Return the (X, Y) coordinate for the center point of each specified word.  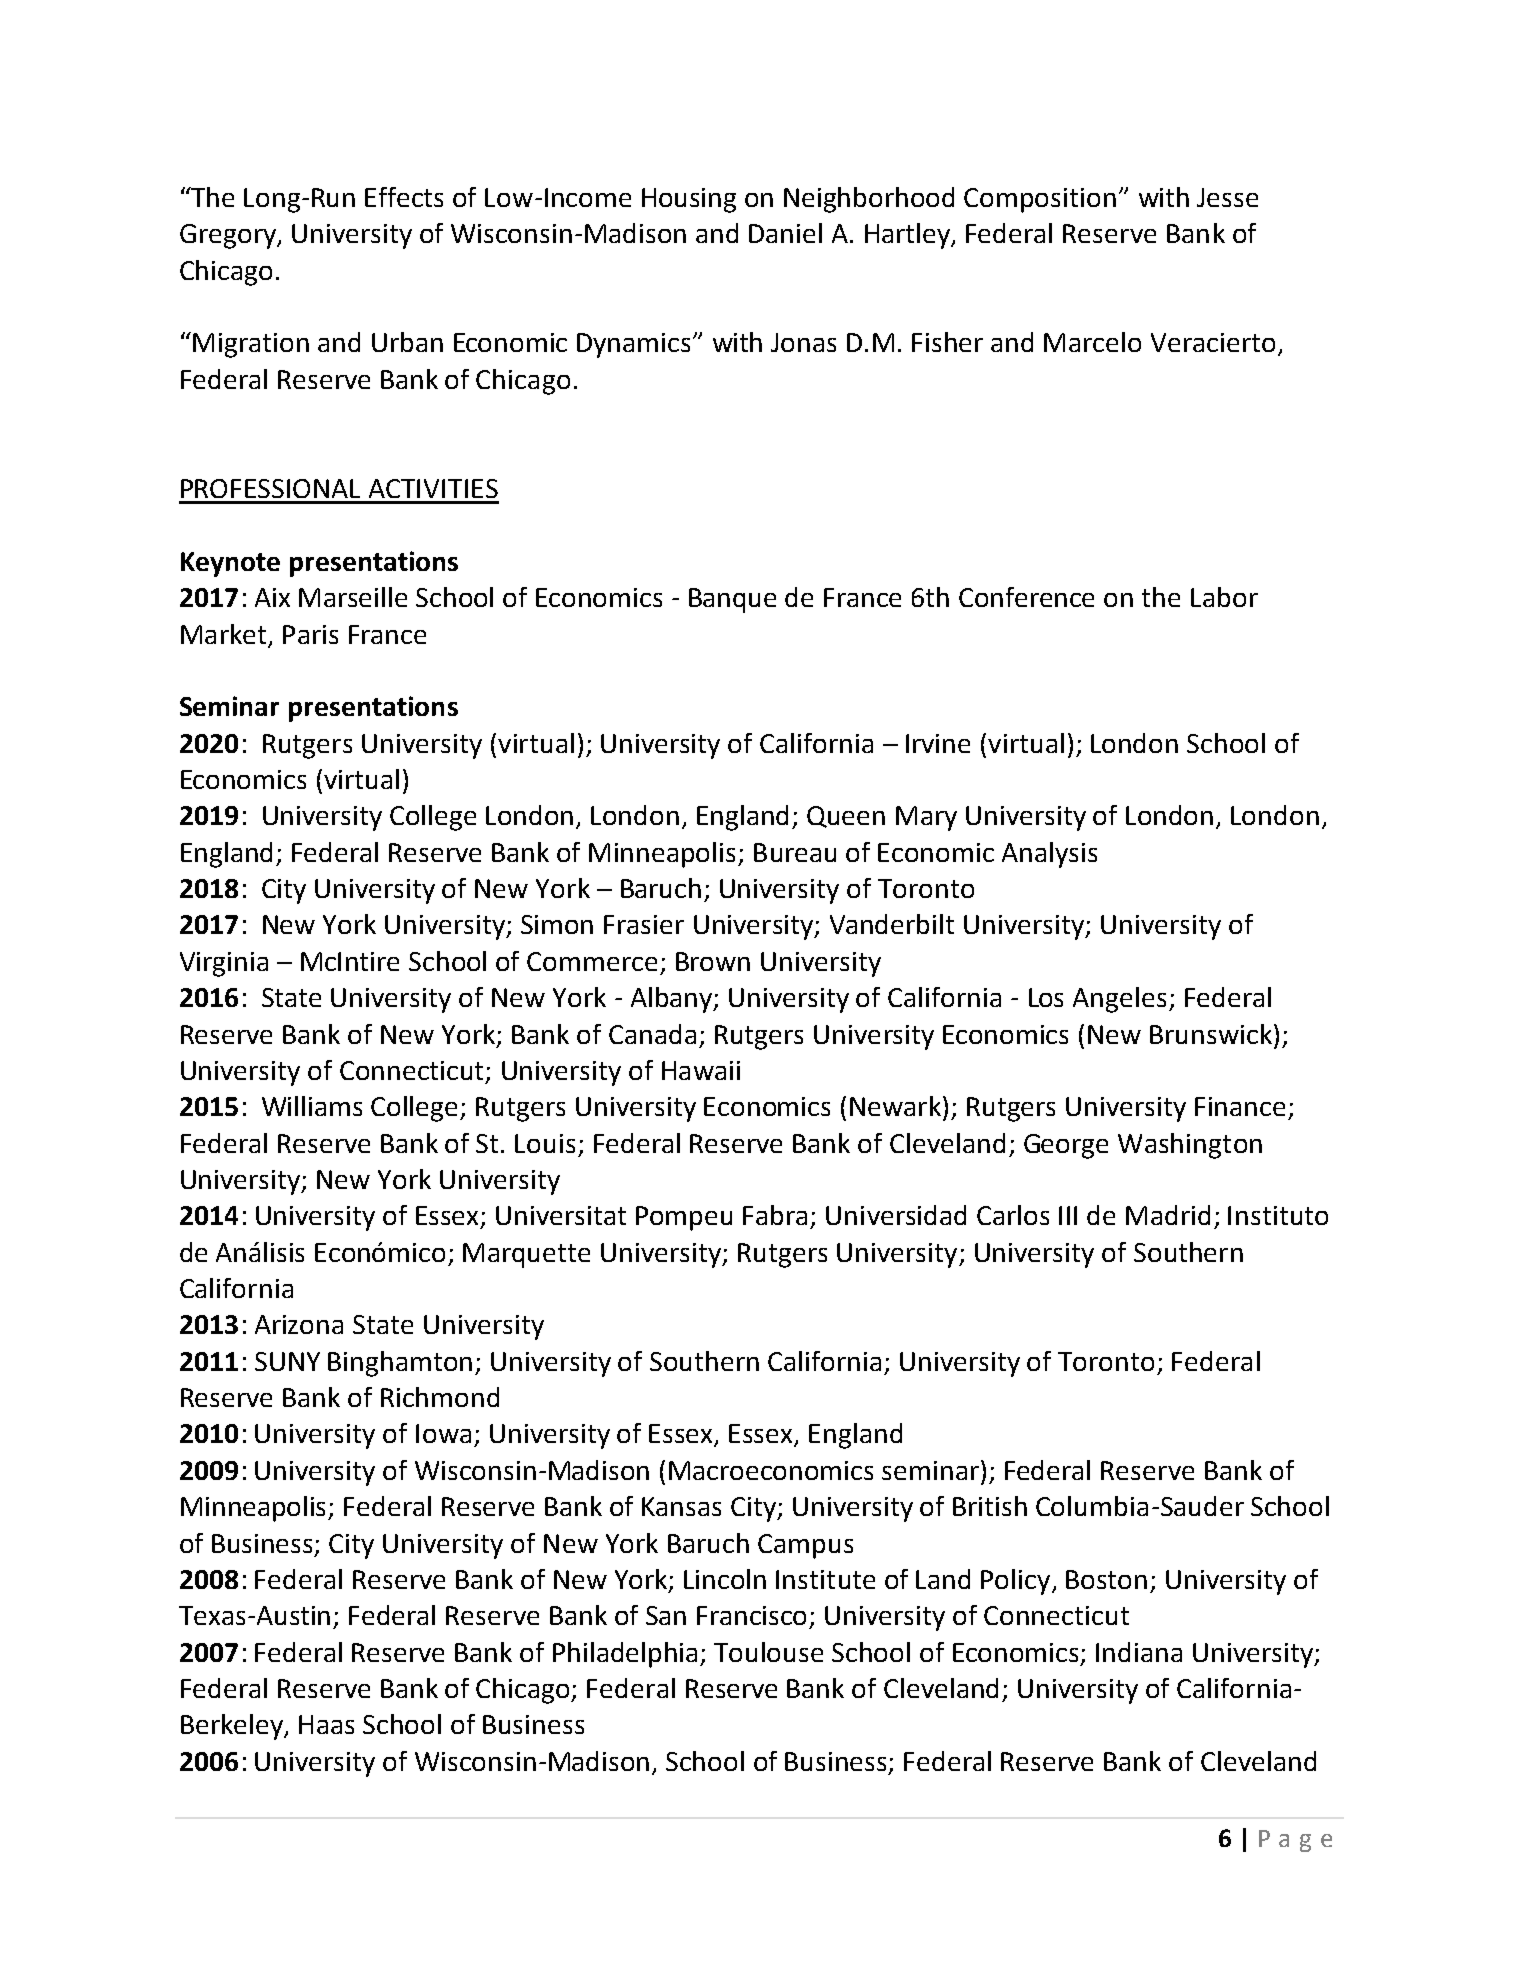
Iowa (443, 1433)
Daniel (785, 233)
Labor (1224, 597)
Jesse (1227, 197)
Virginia (224, 964)
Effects (404, 197)
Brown (713, 961)
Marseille (353, 597)
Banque (732, 600)
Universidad (896, 1215)
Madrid (1168, 1215)
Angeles (1119, 1000)
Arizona (299, 1324)
